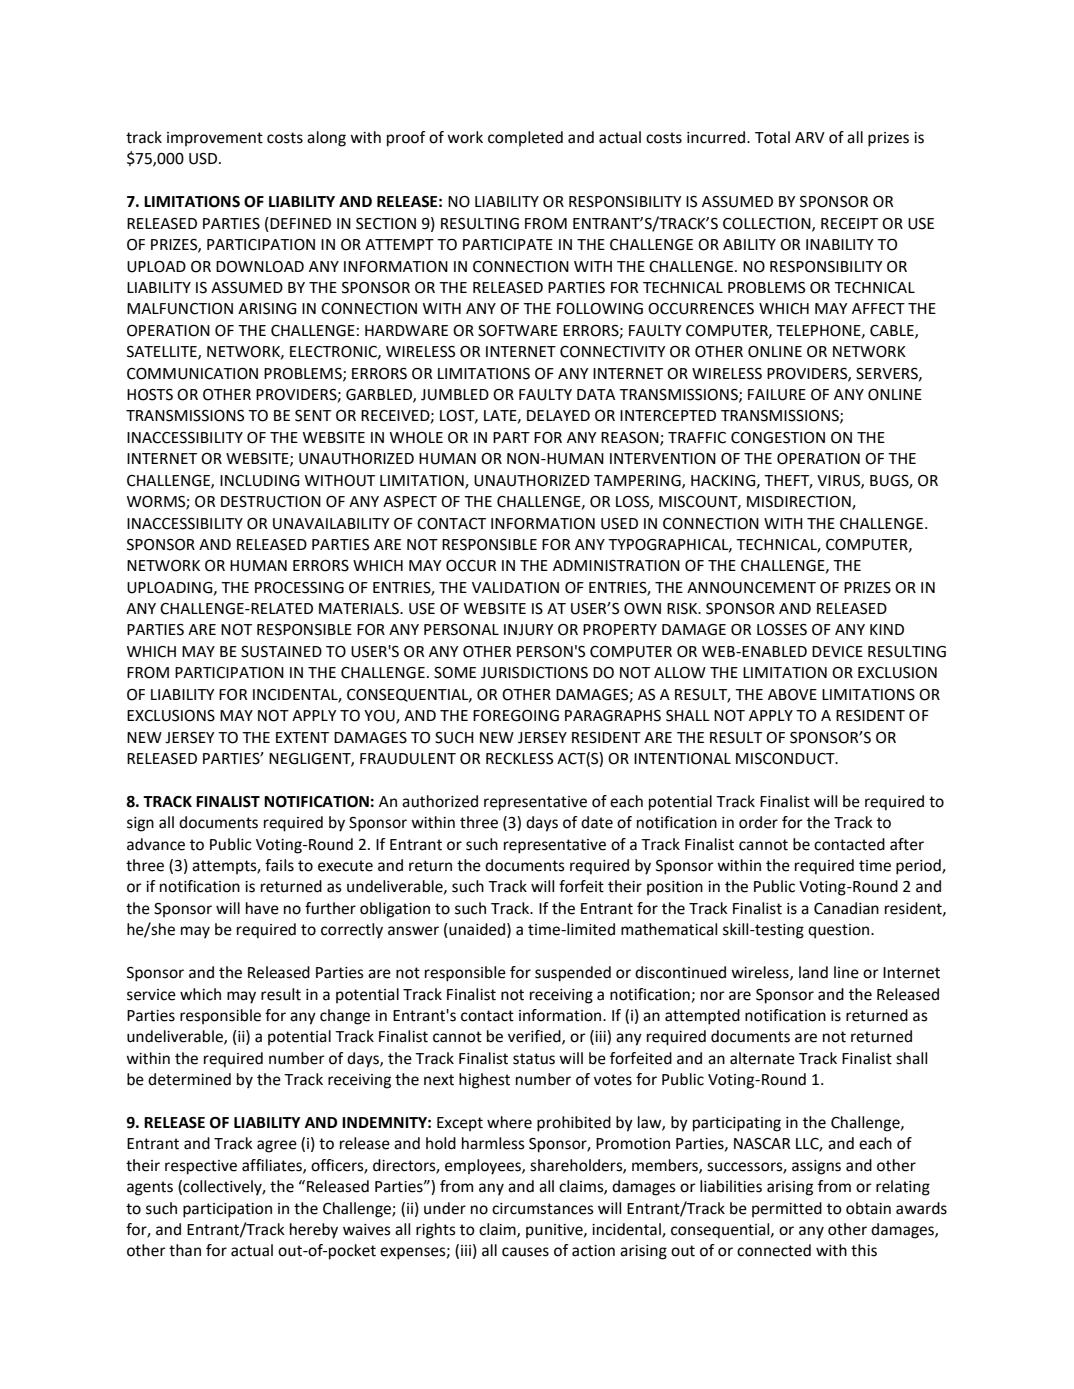  What do you see at coordinates (772, 137) in the screenshot?
I see `Total` at bounding box center [772, 137].
